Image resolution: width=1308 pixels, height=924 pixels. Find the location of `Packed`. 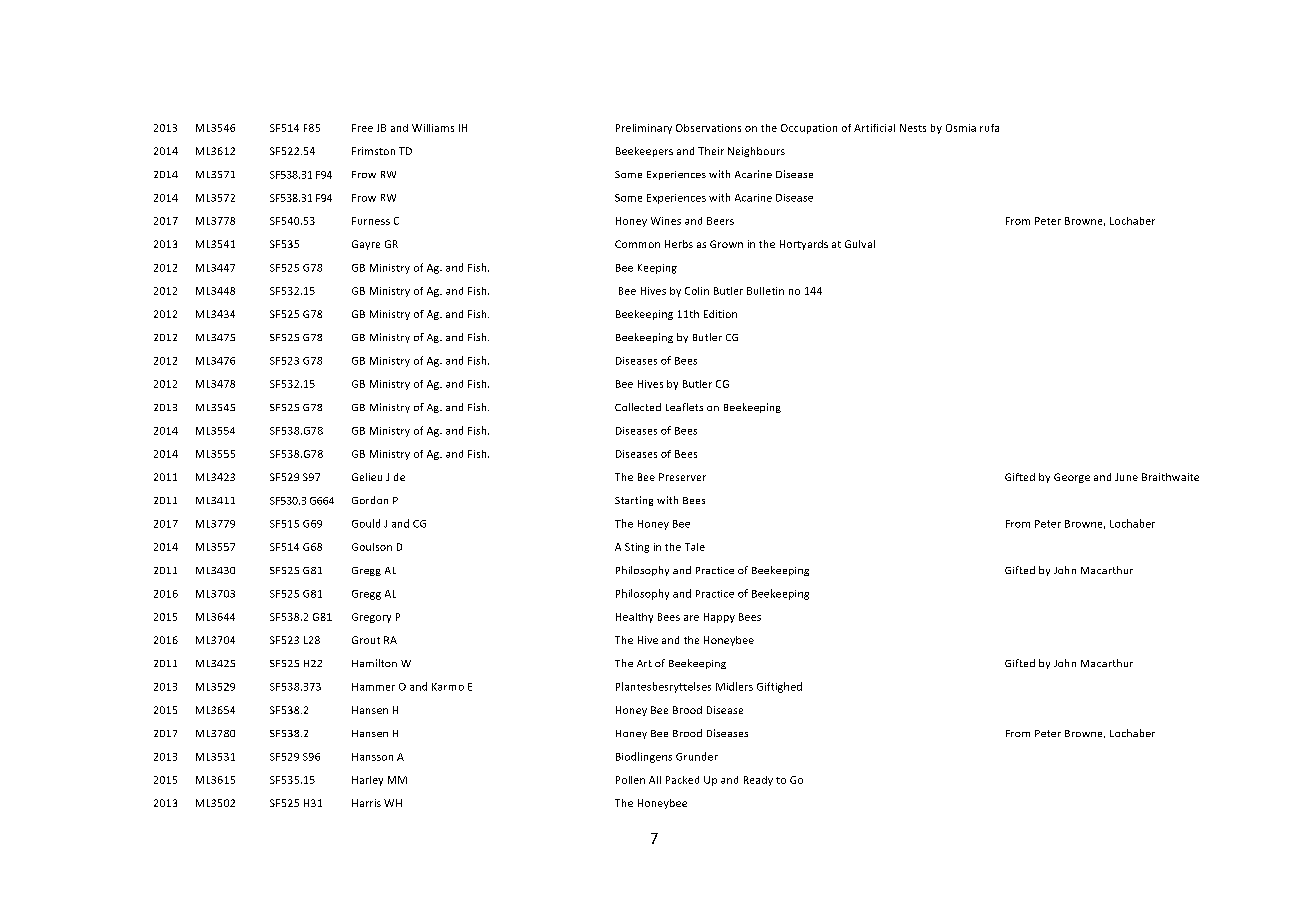

Packed is located at coordinates (682, 780).
